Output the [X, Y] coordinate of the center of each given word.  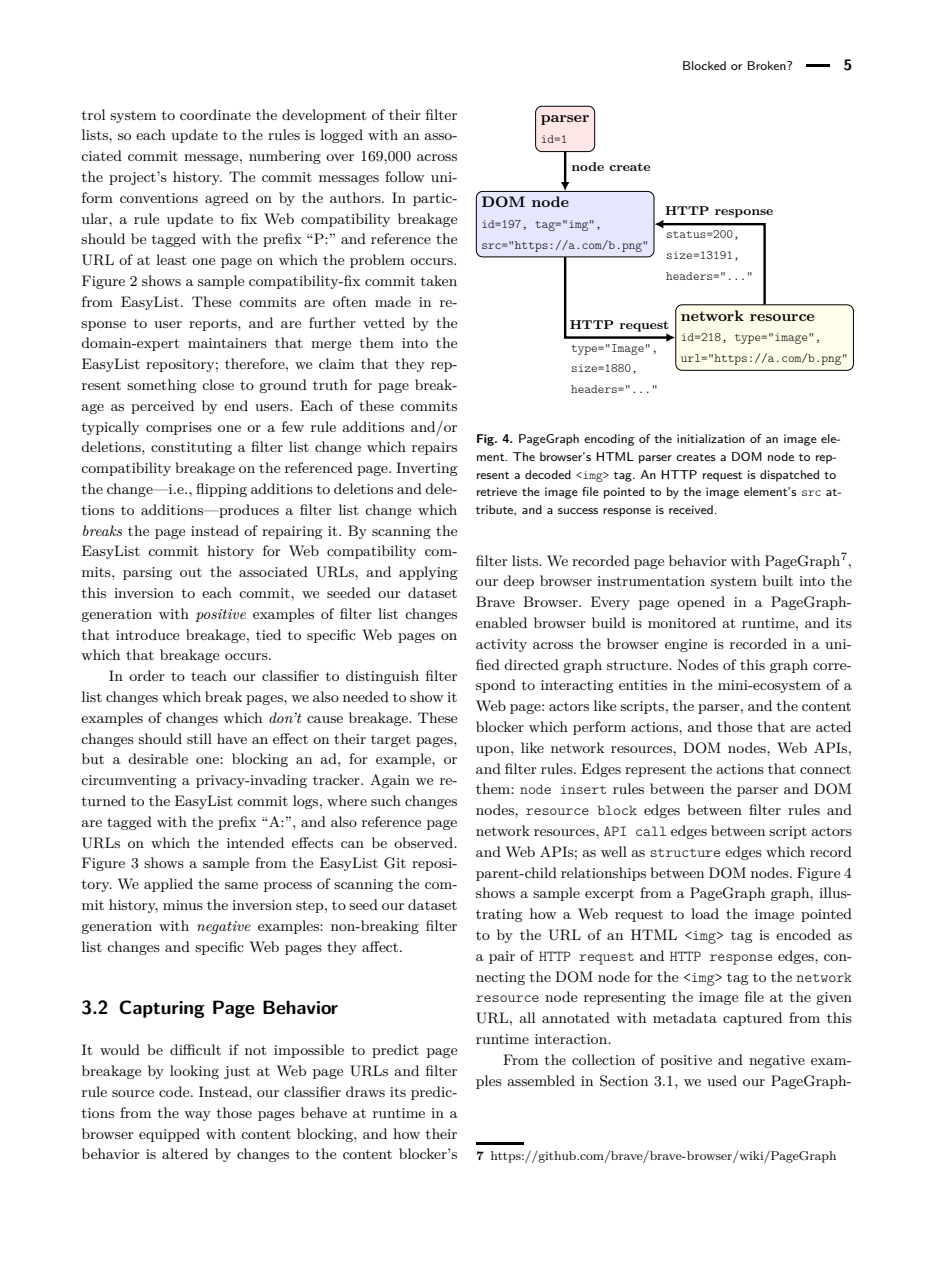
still [199, 738]
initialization [711, 438]
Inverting [426, 469]
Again [390, 781]
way [197, 1116]
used [722, 1080]
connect [825, 769]
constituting [191, 448]
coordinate [215, 114]
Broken [768, 65]
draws [365, 1091]
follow [404, 176]
